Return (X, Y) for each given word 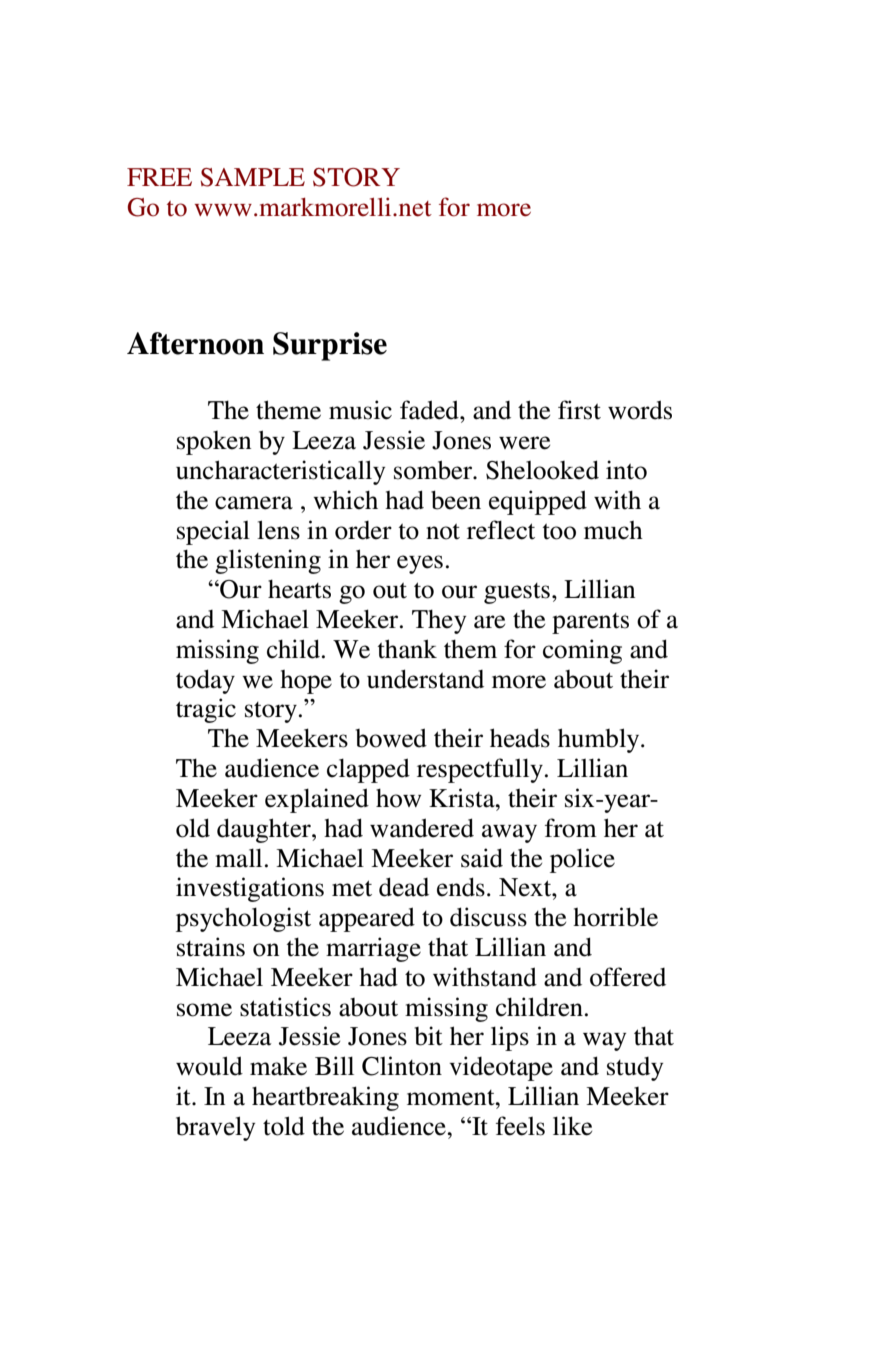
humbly (600, 740)
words (640, 410)
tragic (206, 710)
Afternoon (195, 343)
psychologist (243, 919)
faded (430, 410)
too (559, 532)
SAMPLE (253, 177)
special (213, 532)
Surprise (330, 346)
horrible (615, 917)
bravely (215, 1128)
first (579, 410)
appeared (367, 919)
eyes (420, 564)
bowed (391, 738)
